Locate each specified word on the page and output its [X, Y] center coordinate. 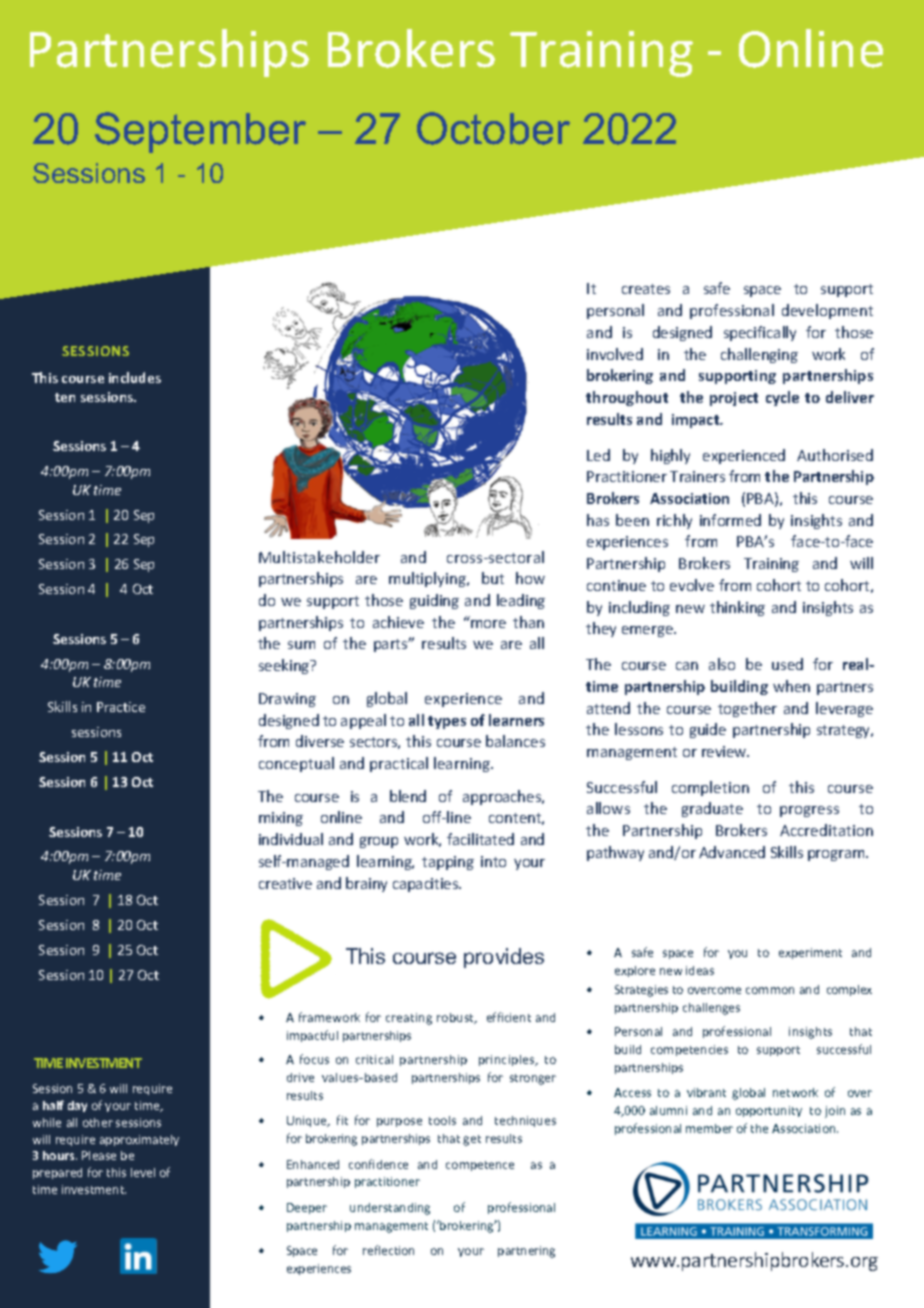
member [709, 1128]
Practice [121, 707]
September [200, 132]
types [447, 722]
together [747, 709]
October [493, 128]
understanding [390, 1209]
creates [646, 289]
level [143, 1172]
